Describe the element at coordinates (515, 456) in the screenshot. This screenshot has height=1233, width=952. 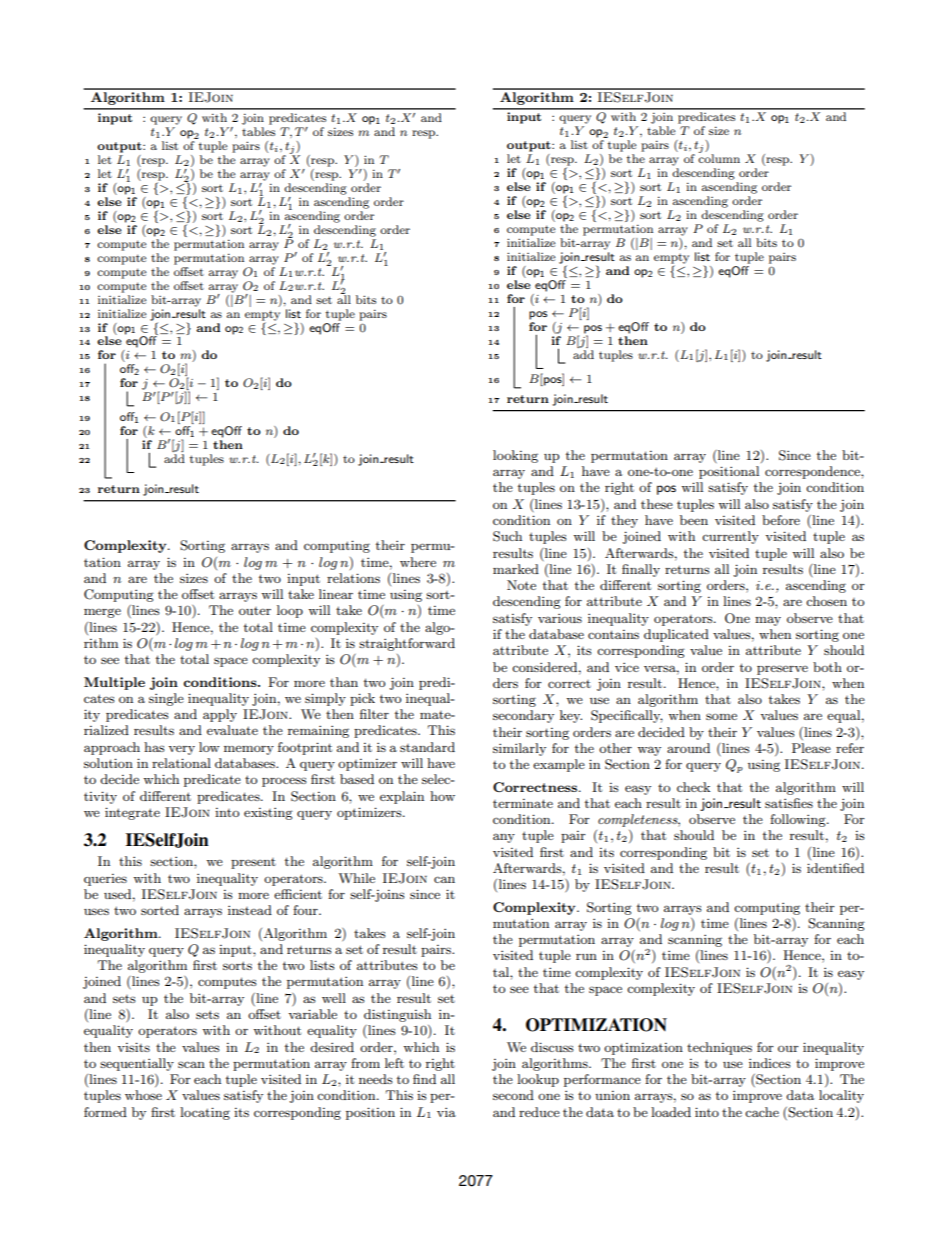
I see `looking` at that location.
